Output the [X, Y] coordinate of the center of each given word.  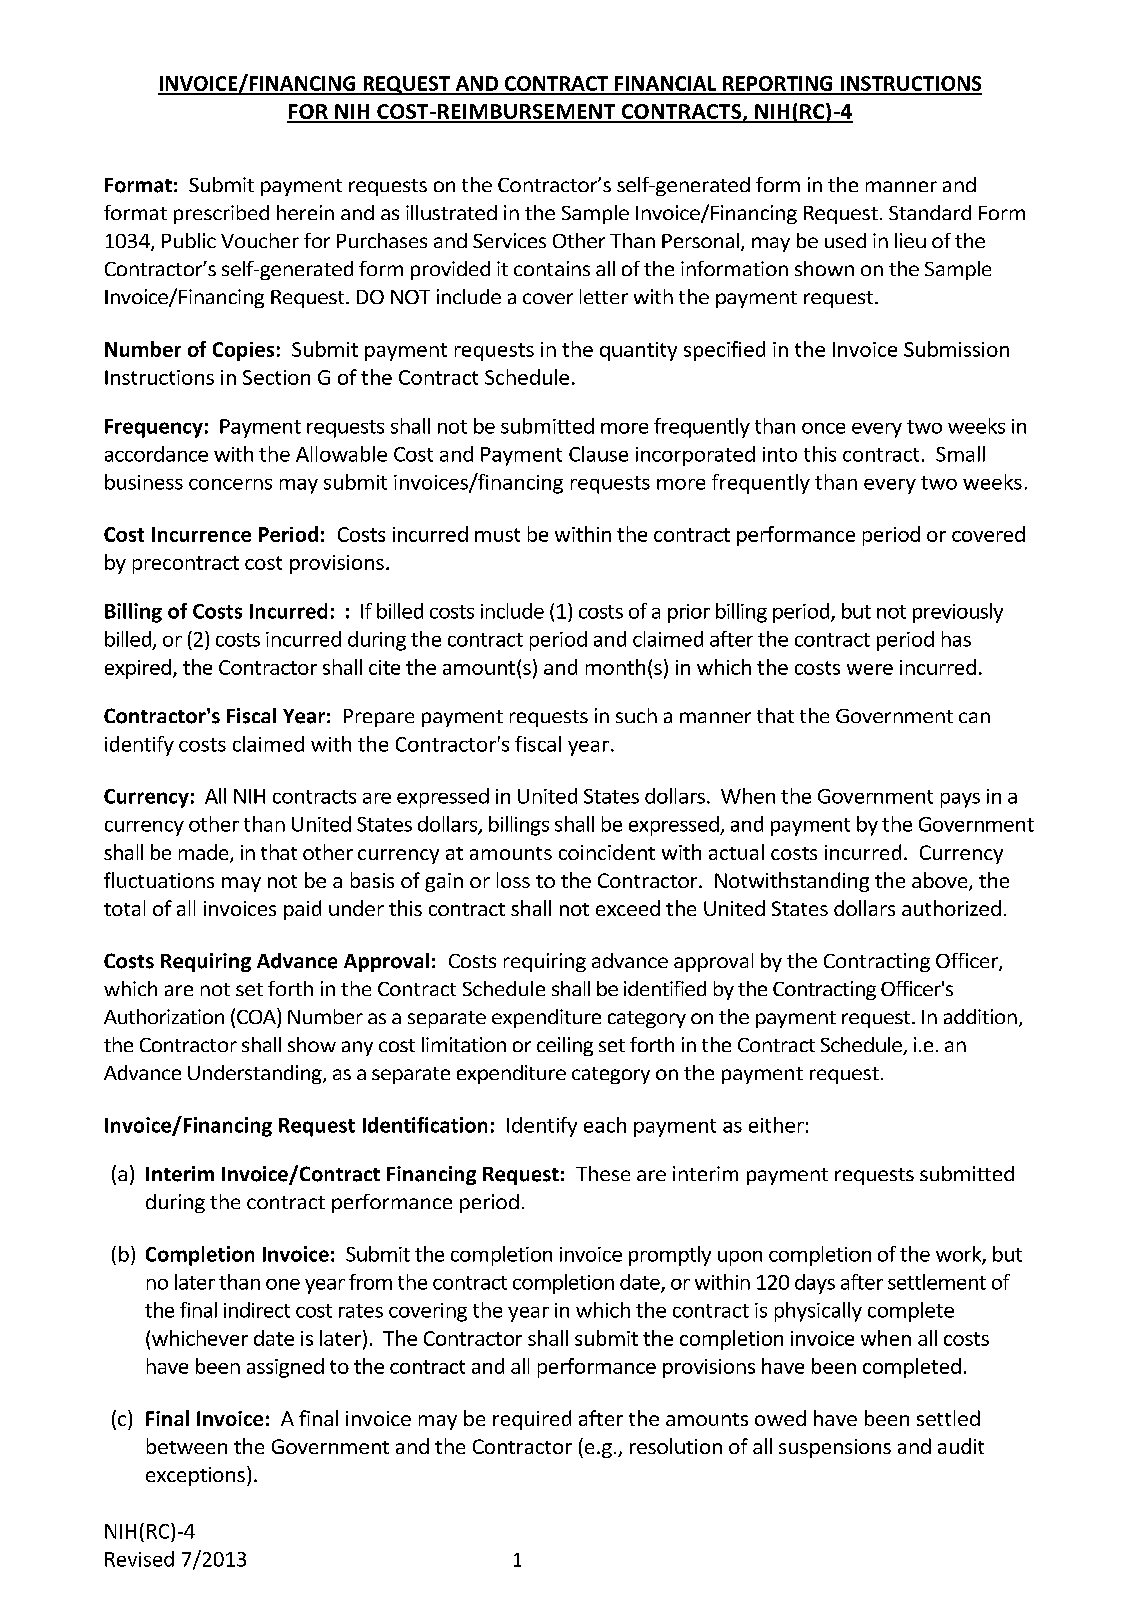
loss [513, 880]
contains [552, 268]
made [205, 853]
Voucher [260, 240]
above [941, 881]
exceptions [195, 1476]
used [845, 240]
